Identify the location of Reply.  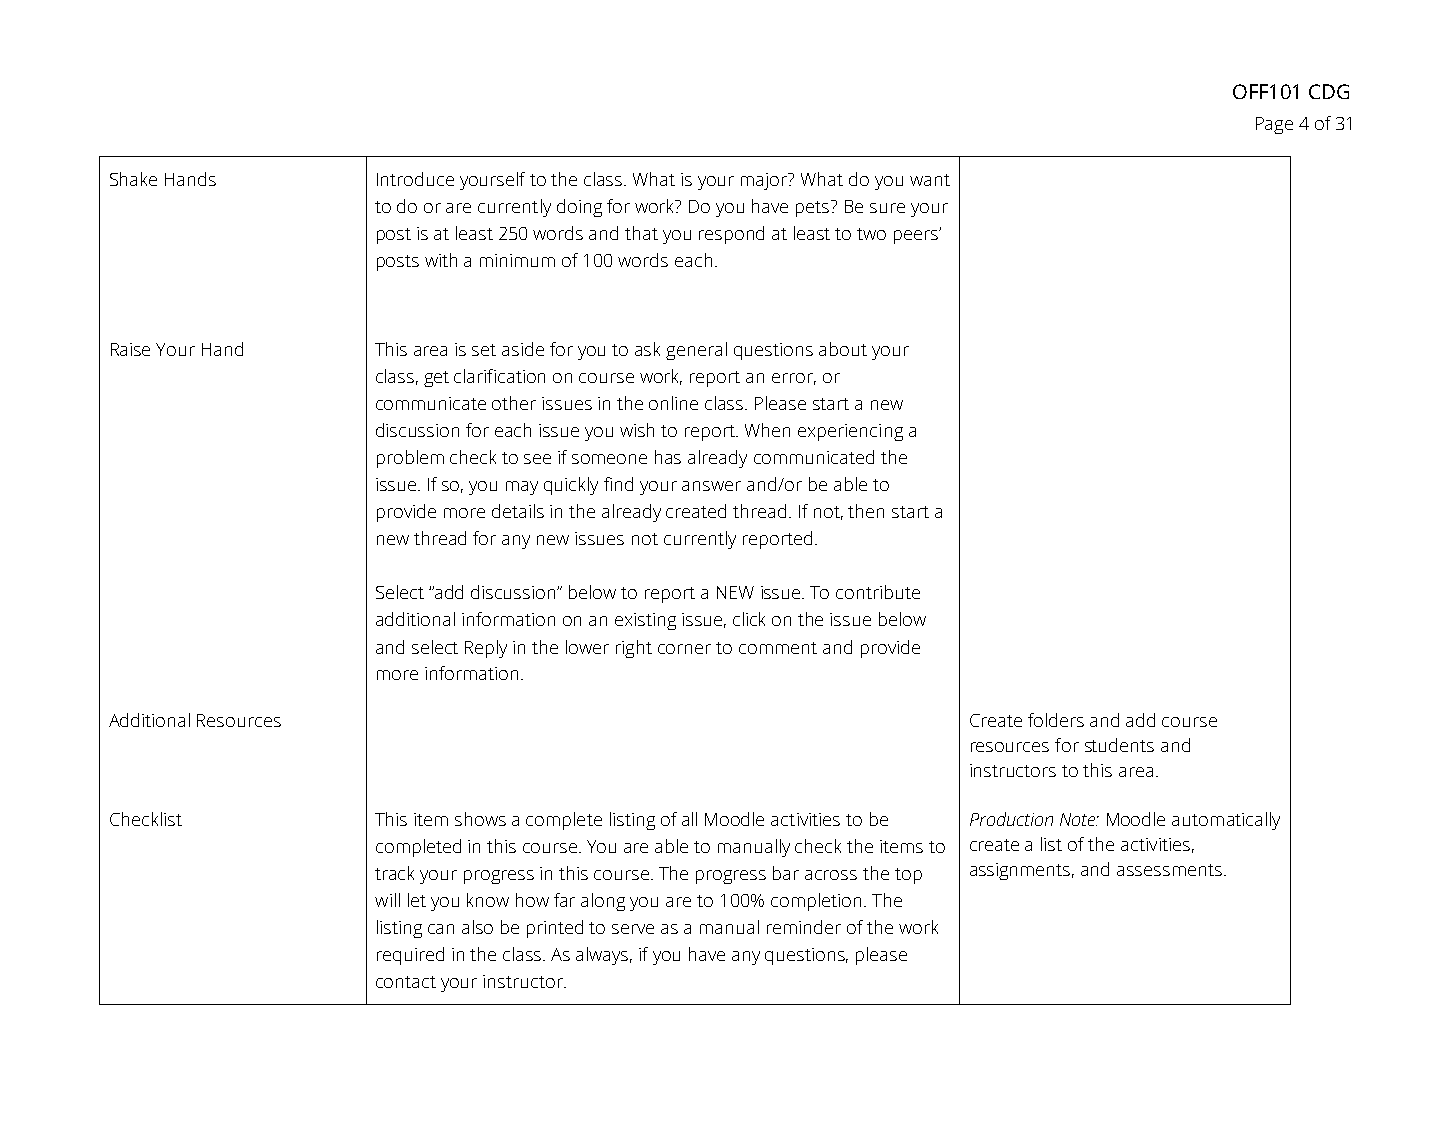
(486, 649).
